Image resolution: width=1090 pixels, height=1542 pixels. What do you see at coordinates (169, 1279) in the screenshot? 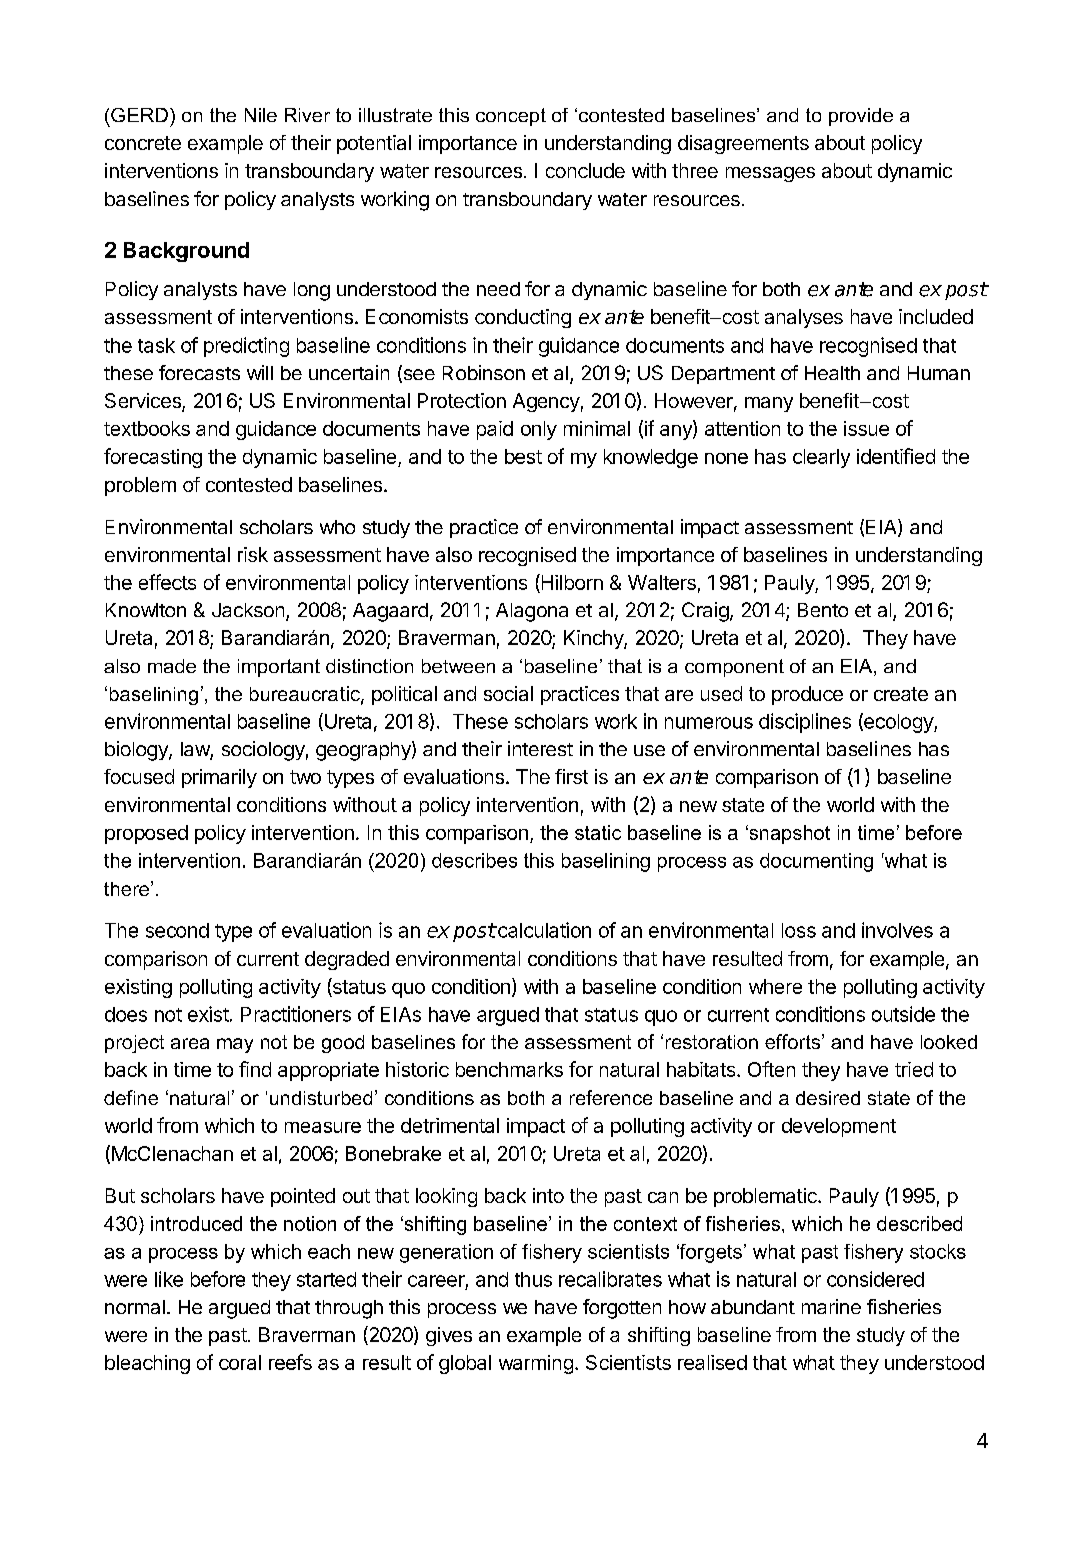
I see `like` at bounding box center [169, 1279].
